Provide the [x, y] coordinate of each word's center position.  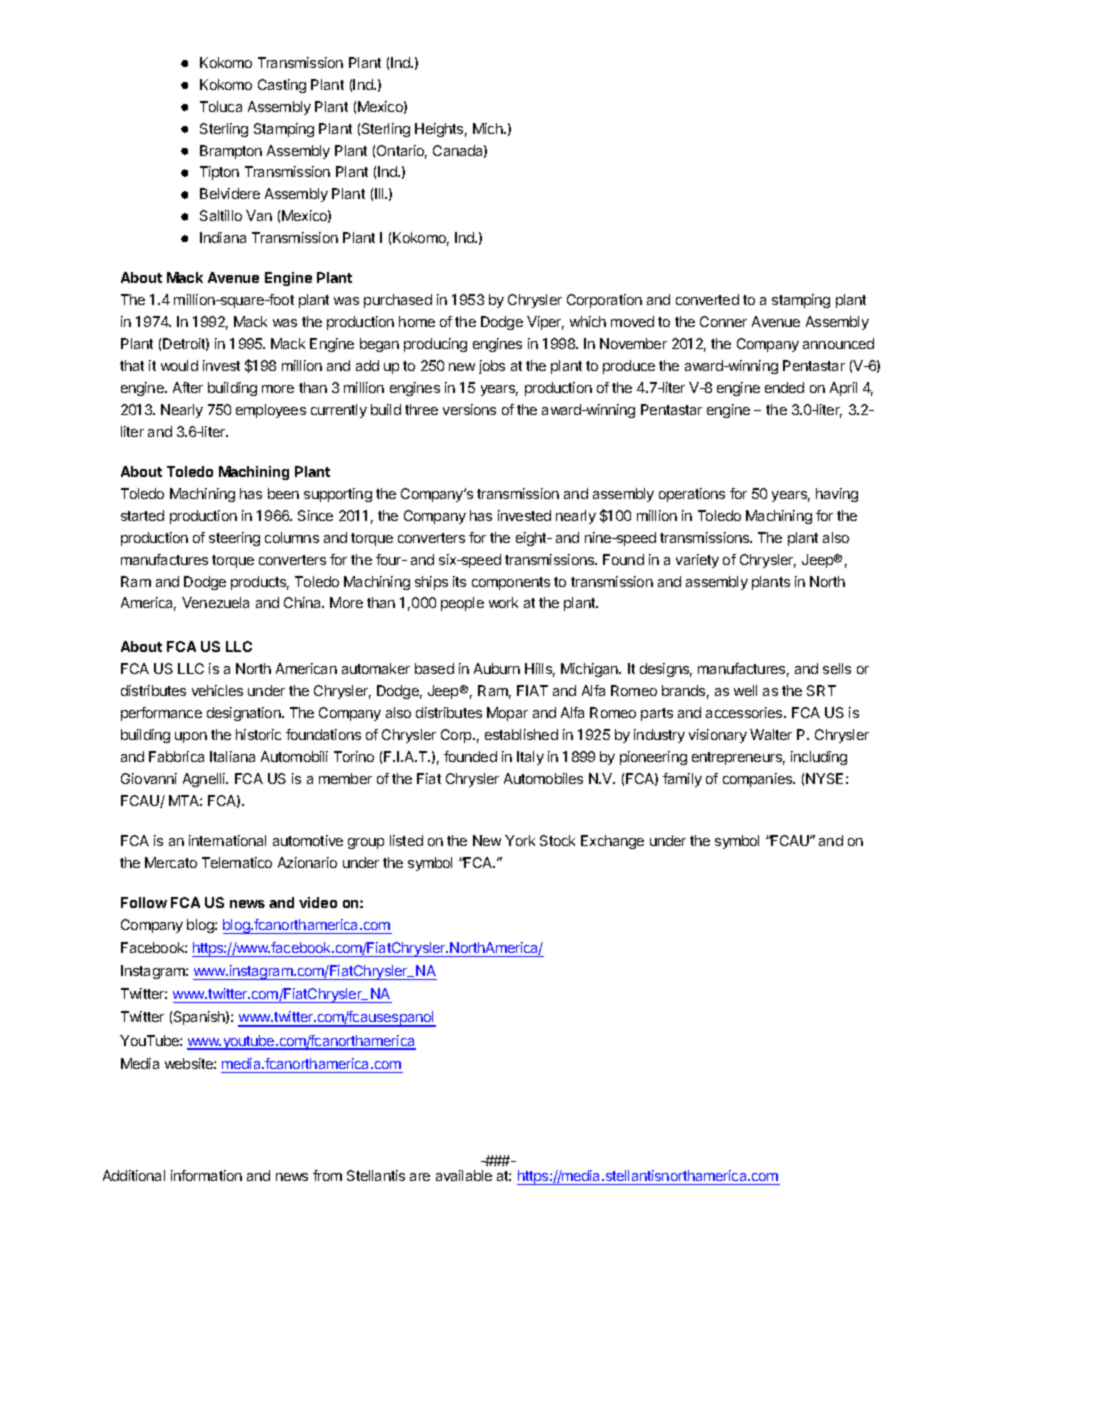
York [520, 840]
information [206, 1175]
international [227, 840]
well [745, 690]
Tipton [219, 173]
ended [784, 387]
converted [707, 299]
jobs [492, 367]
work [503, 602]
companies [759, 780]
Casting [282, 86]
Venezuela [215, 602]
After [188, 387]
